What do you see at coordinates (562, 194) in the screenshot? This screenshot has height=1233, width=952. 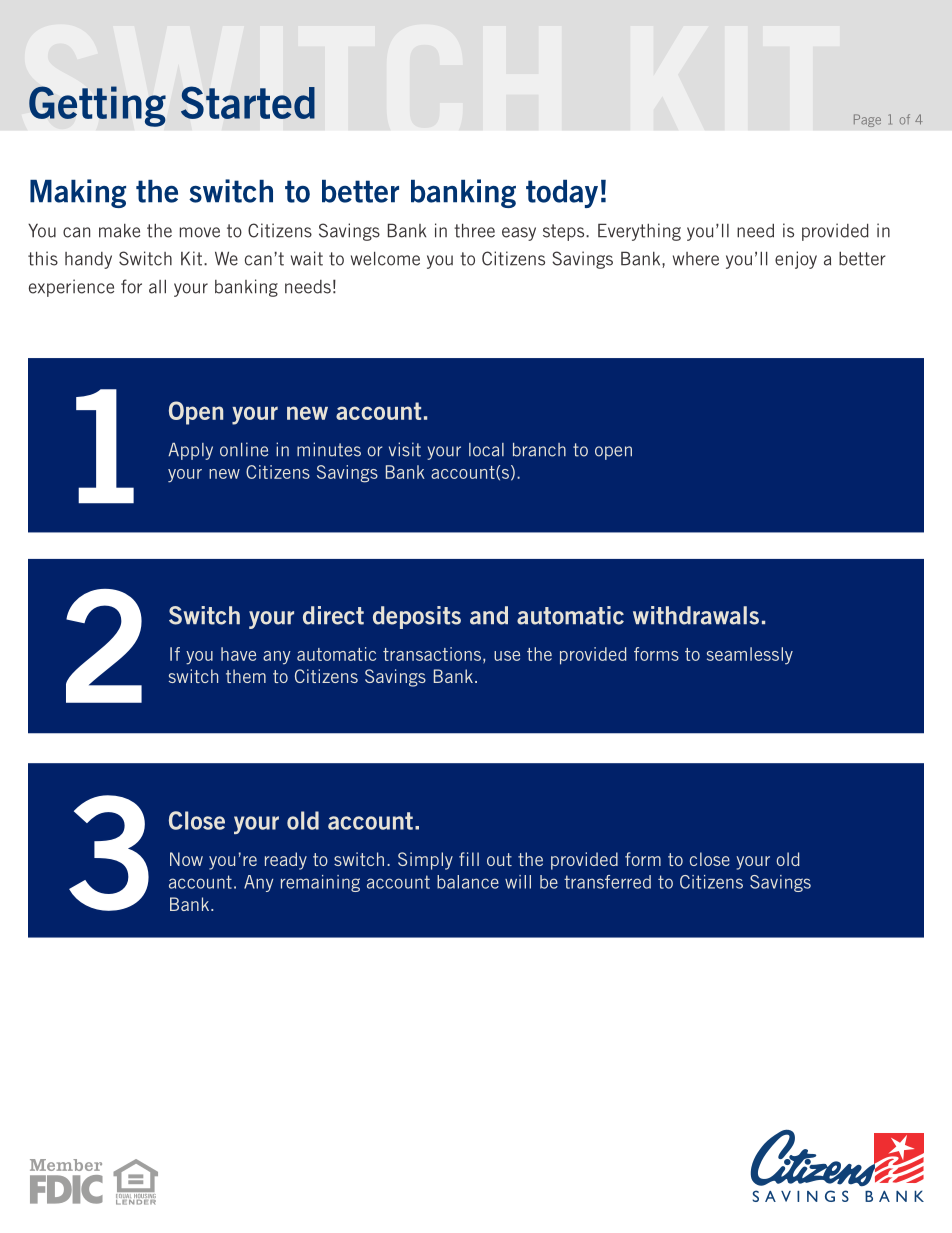 I see `today` at bounding box center [562, 194].
